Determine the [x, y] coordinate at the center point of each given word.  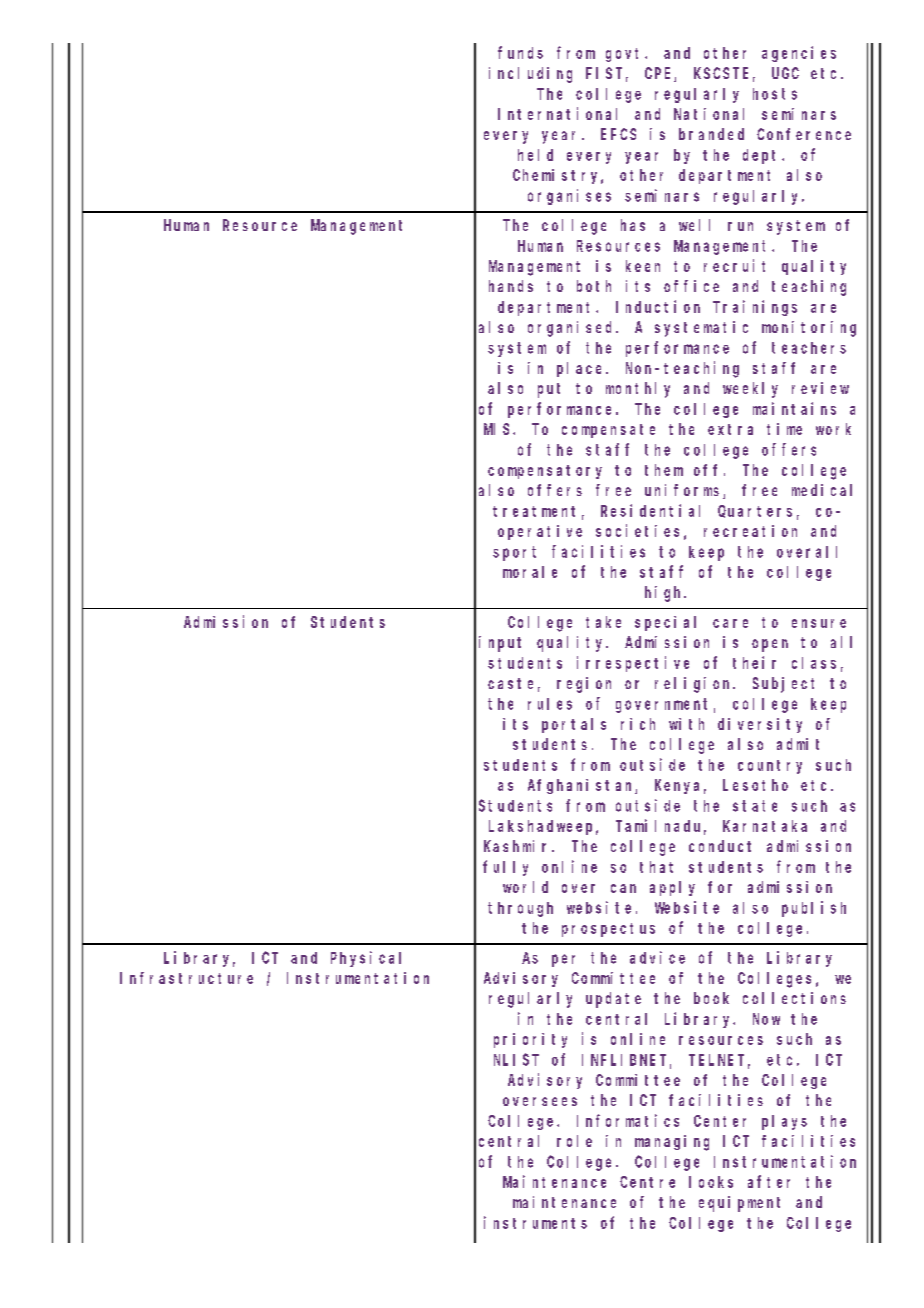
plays [784, 1122]
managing [672, 1143]
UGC [785, 73]
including [530, 75]
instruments [535, 1222]
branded [711, 134]
